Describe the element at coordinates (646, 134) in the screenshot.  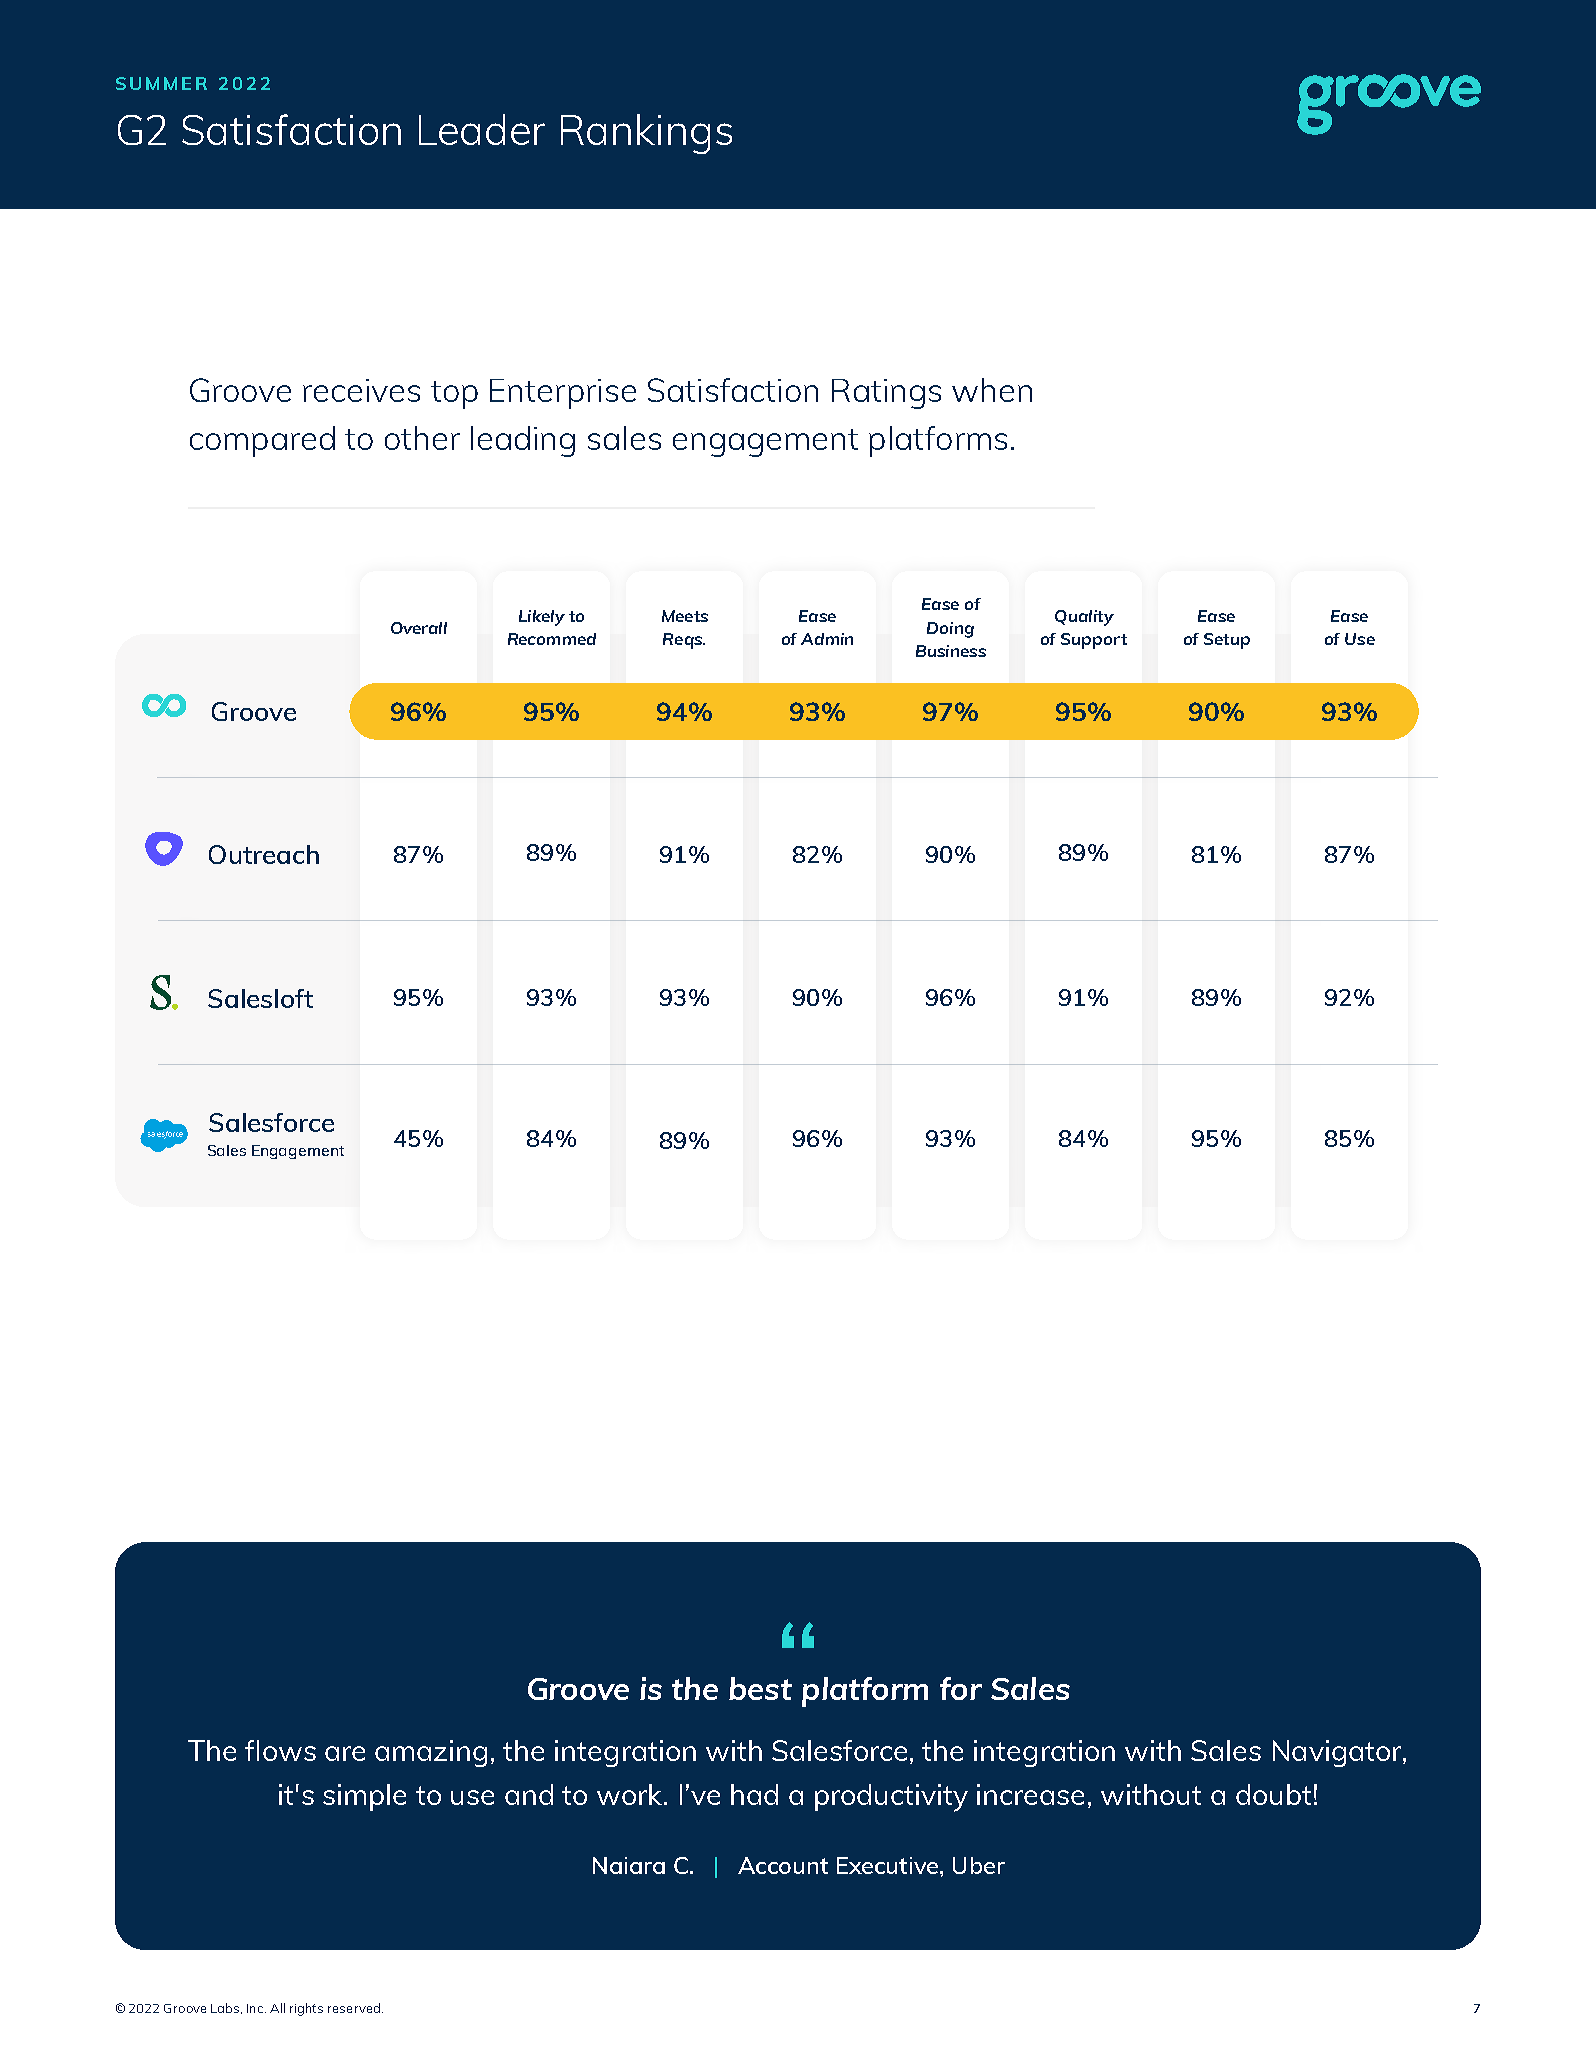
I see `Rankings` at that location.
